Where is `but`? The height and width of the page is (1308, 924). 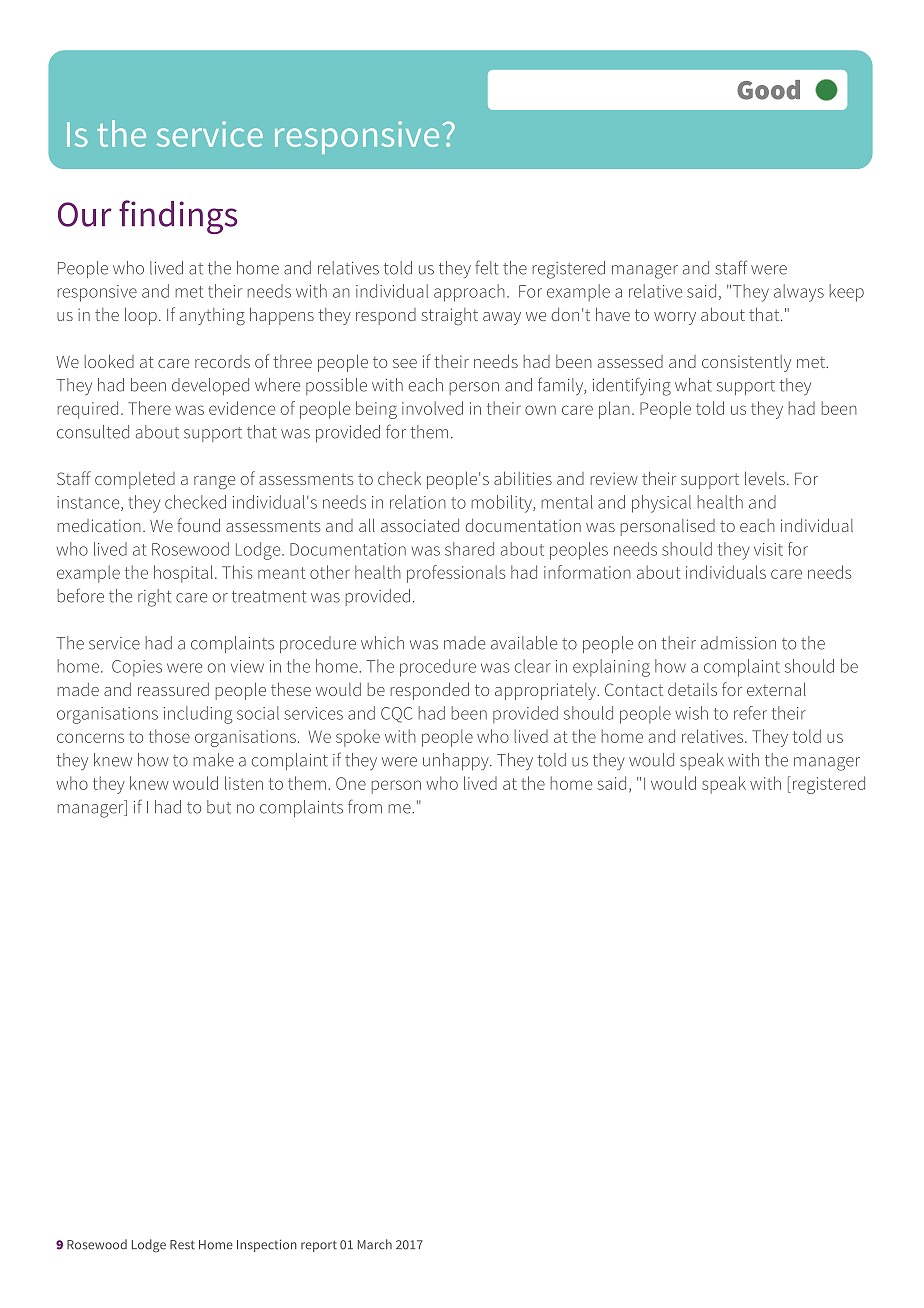
but is located at coordinates (219, 807).
